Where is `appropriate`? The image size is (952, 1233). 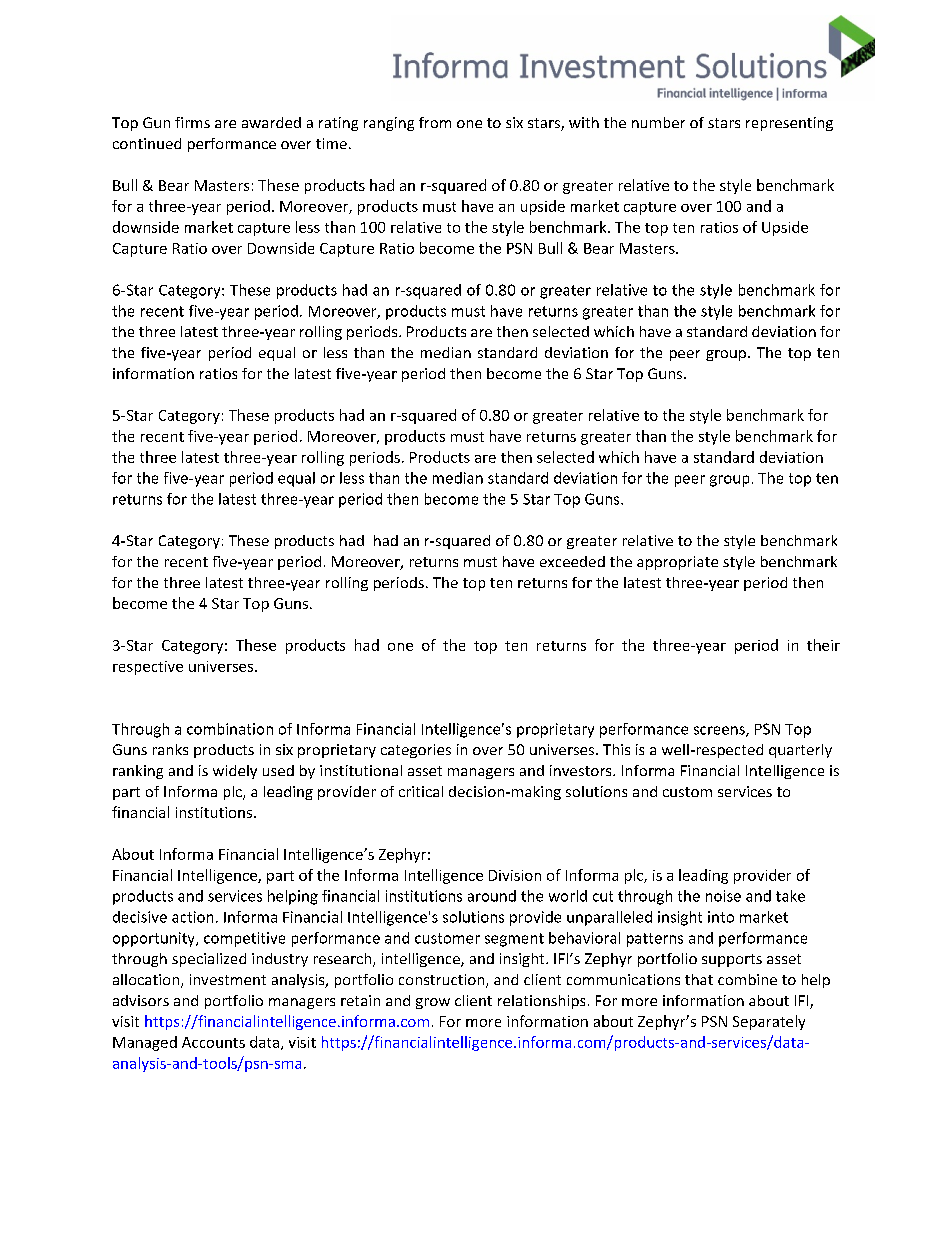 appropriate is located at coordinates (677, 563).
